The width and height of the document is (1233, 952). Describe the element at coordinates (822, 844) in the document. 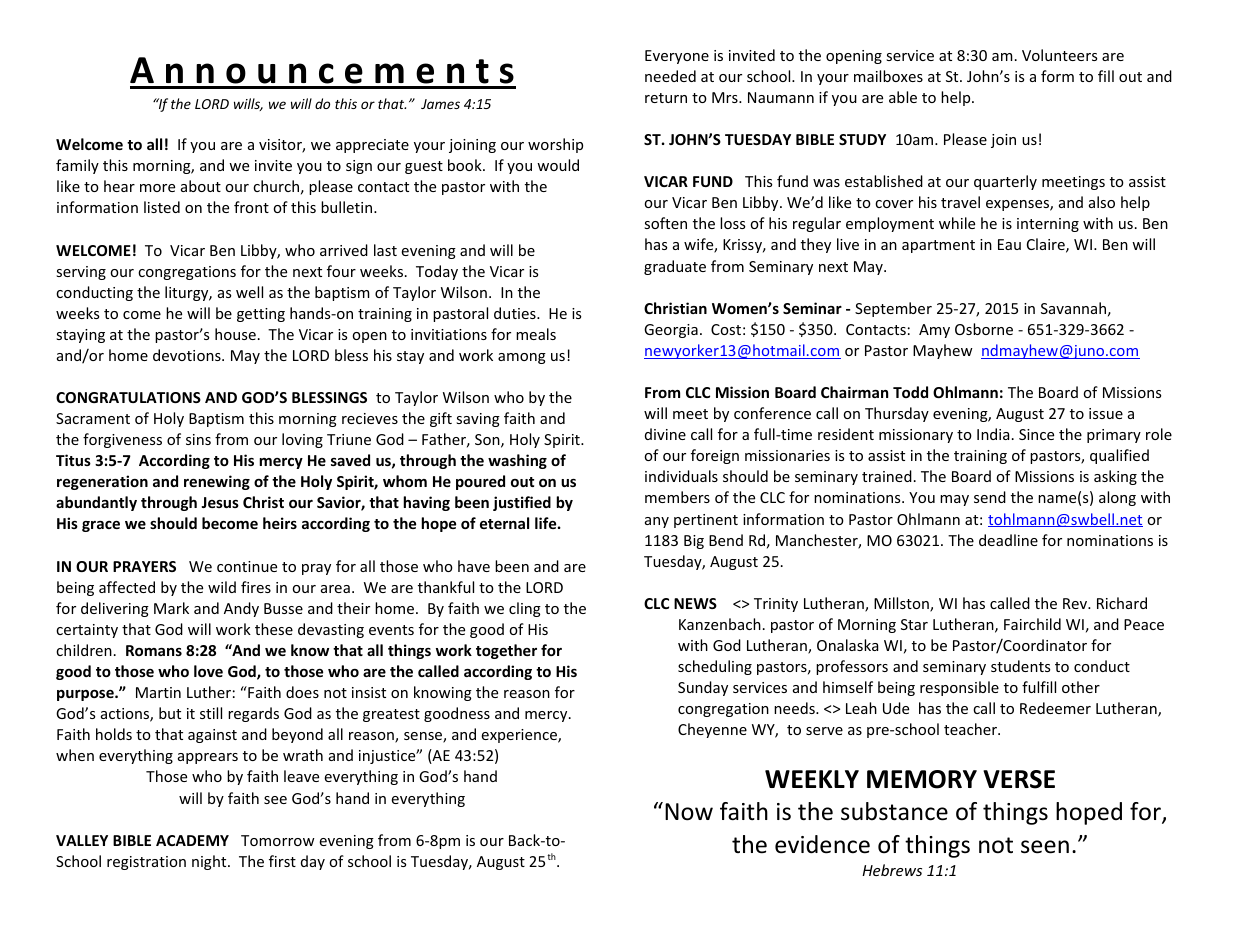

I see `evidence` at that location.
